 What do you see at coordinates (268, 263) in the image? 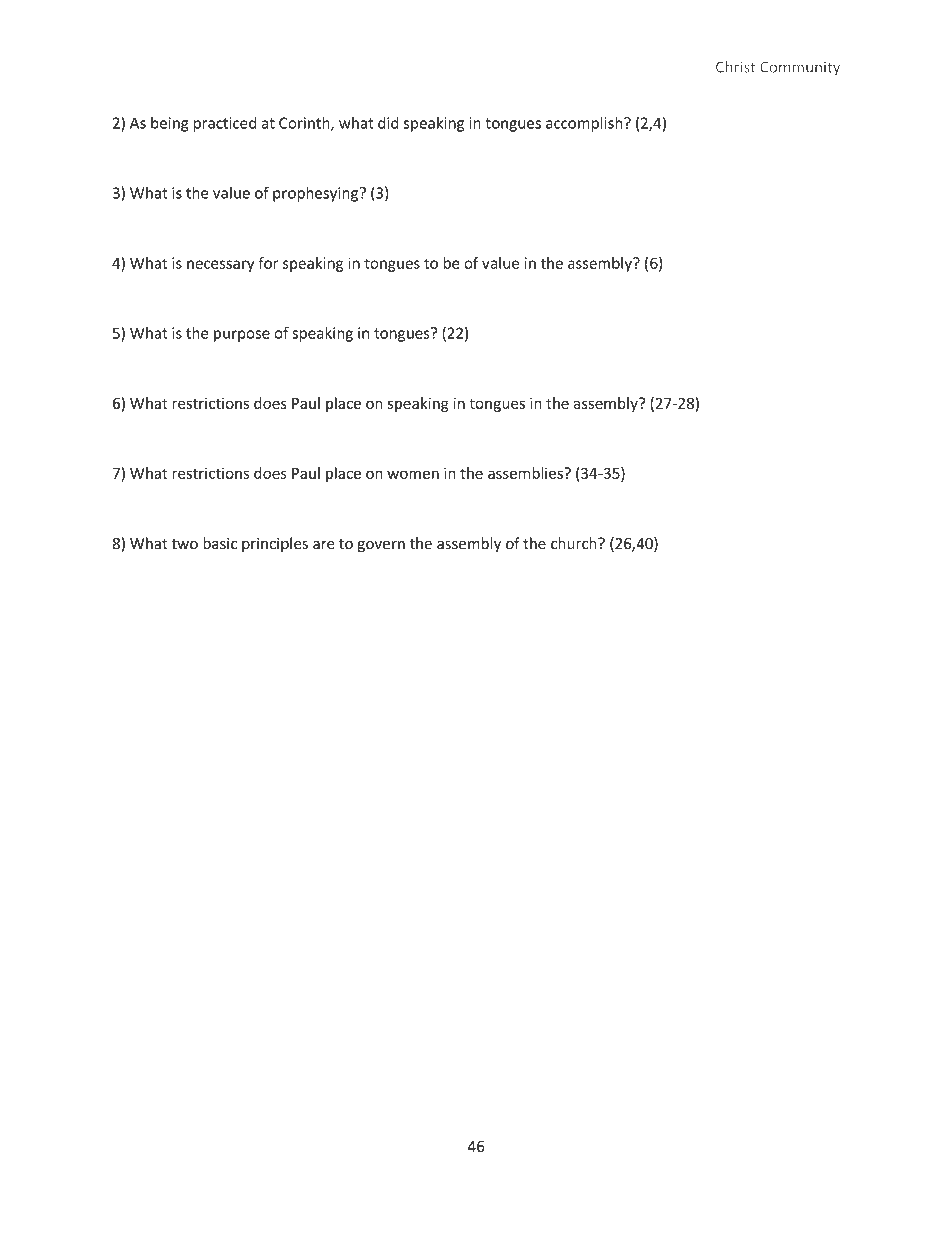
I see `for` at bounding box center [268, 263].
